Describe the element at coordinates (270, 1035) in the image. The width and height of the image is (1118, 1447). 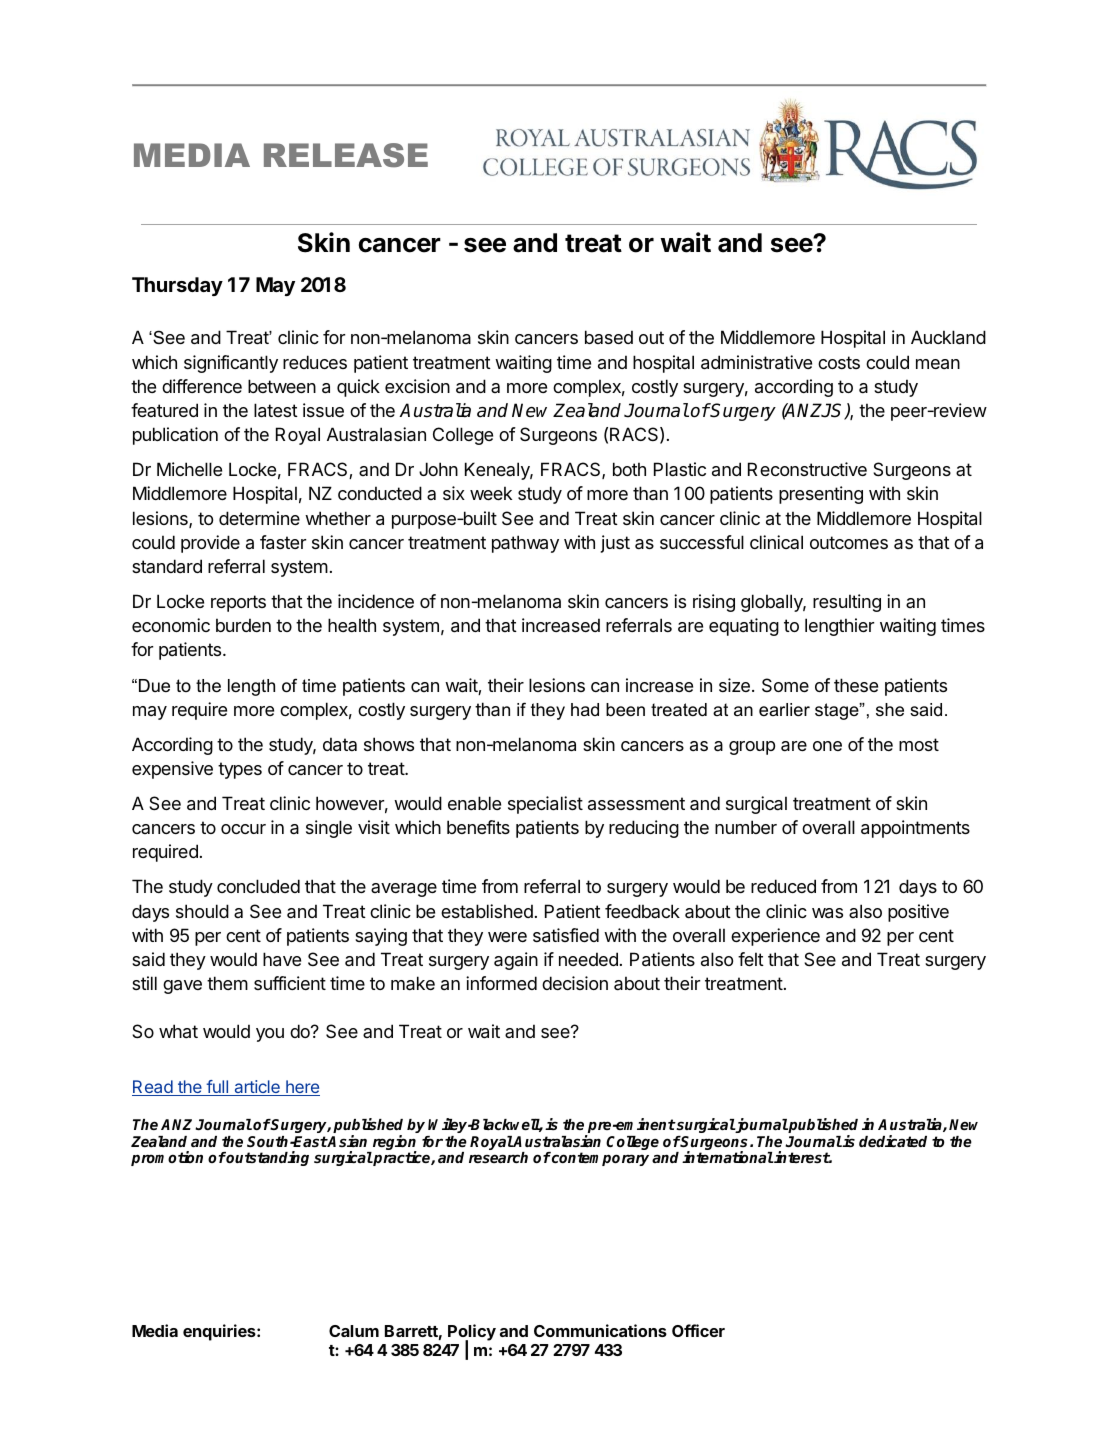
I see `you` at that location.
